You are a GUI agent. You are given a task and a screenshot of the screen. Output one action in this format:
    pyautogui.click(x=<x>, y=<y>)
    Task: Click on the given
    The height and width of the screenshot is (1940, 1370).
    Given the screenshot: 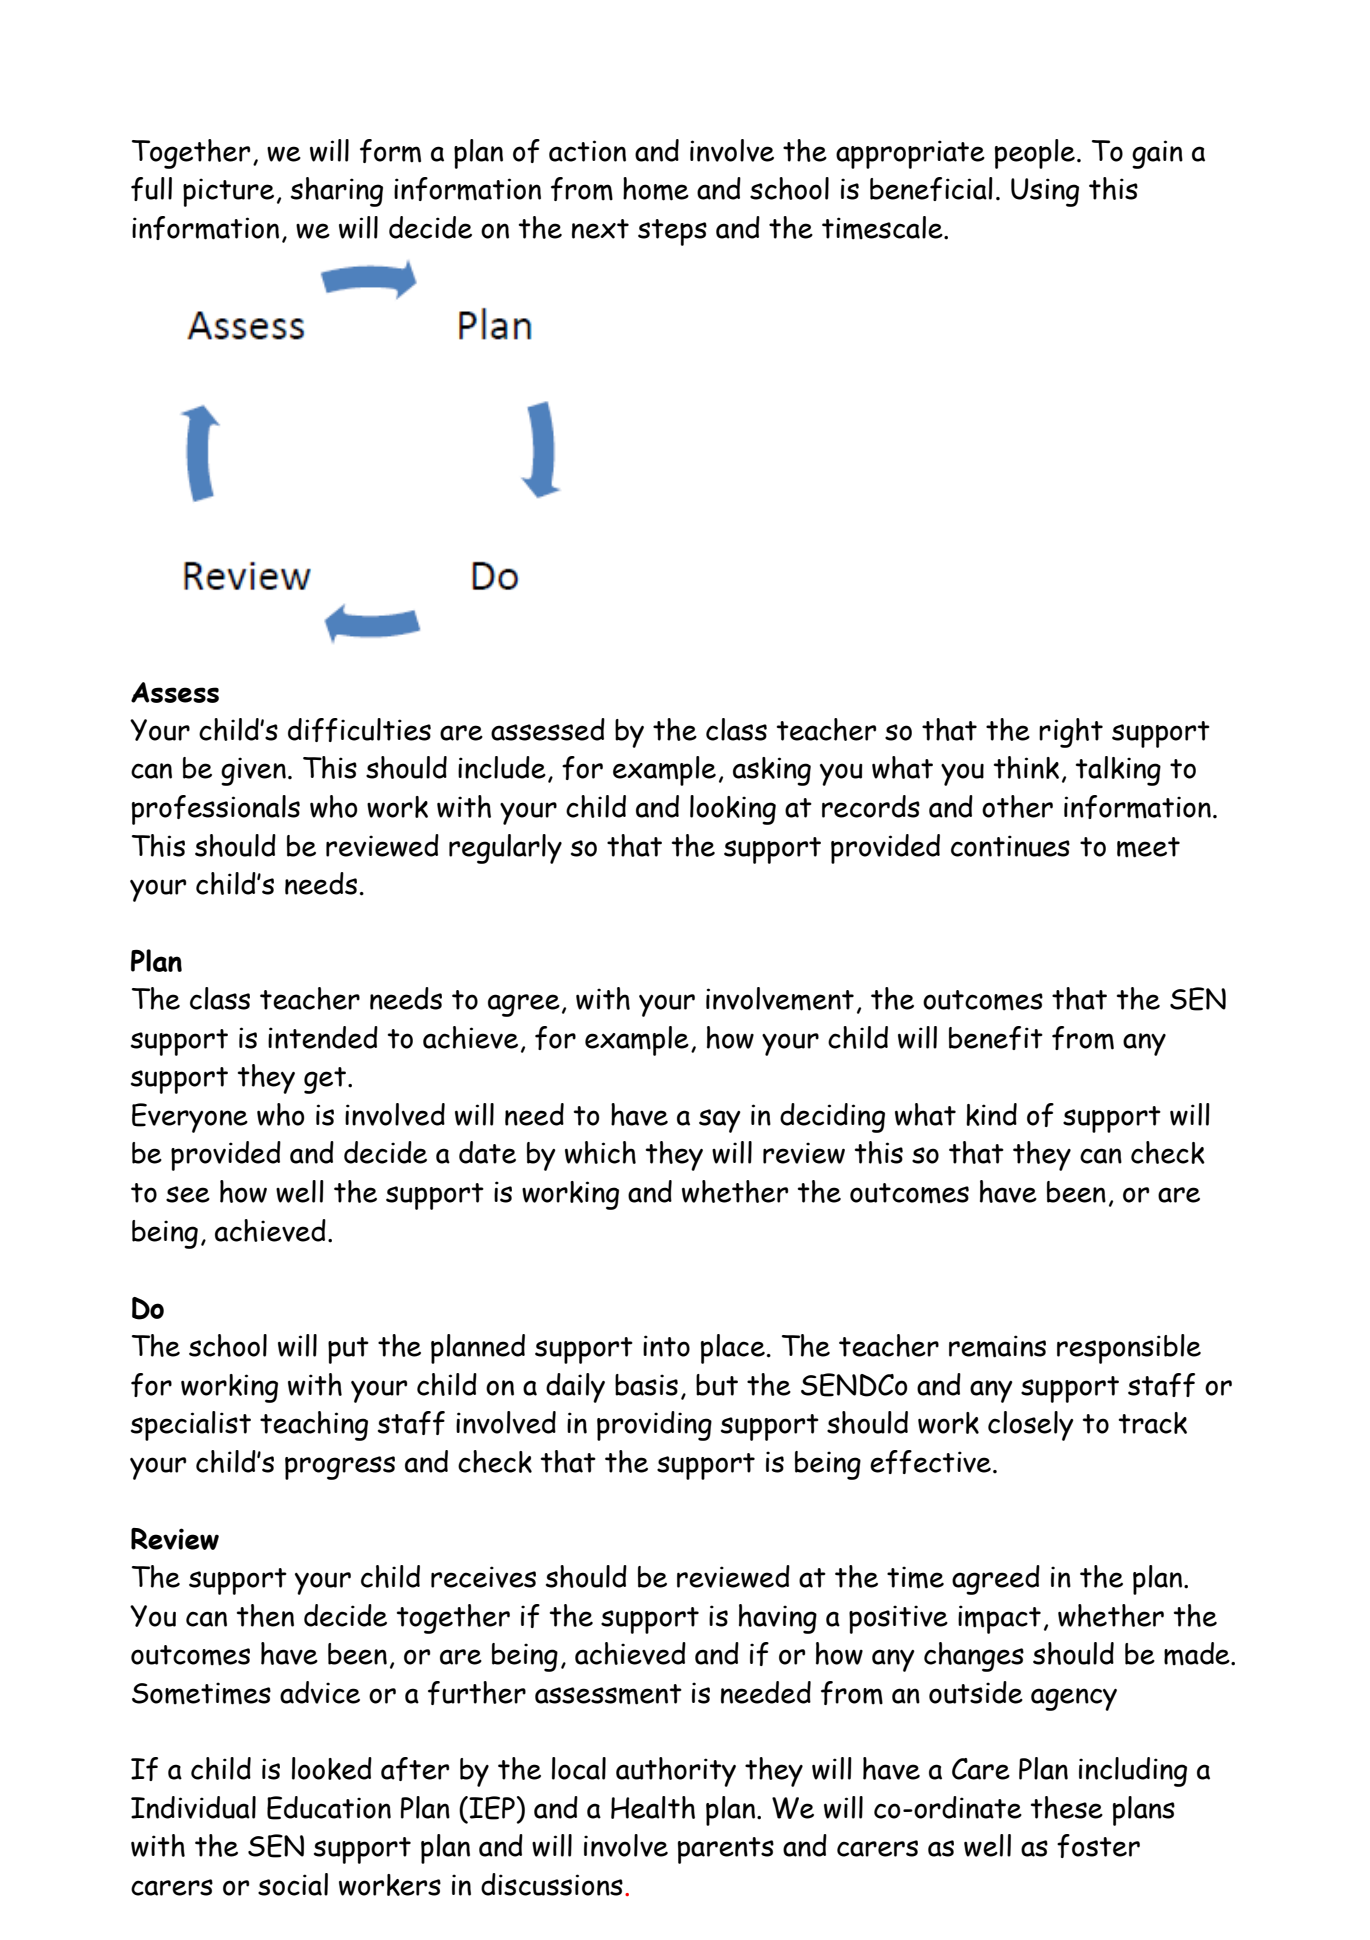 What is the action you would take?
    pyautogui.click(x=253, y=771)
